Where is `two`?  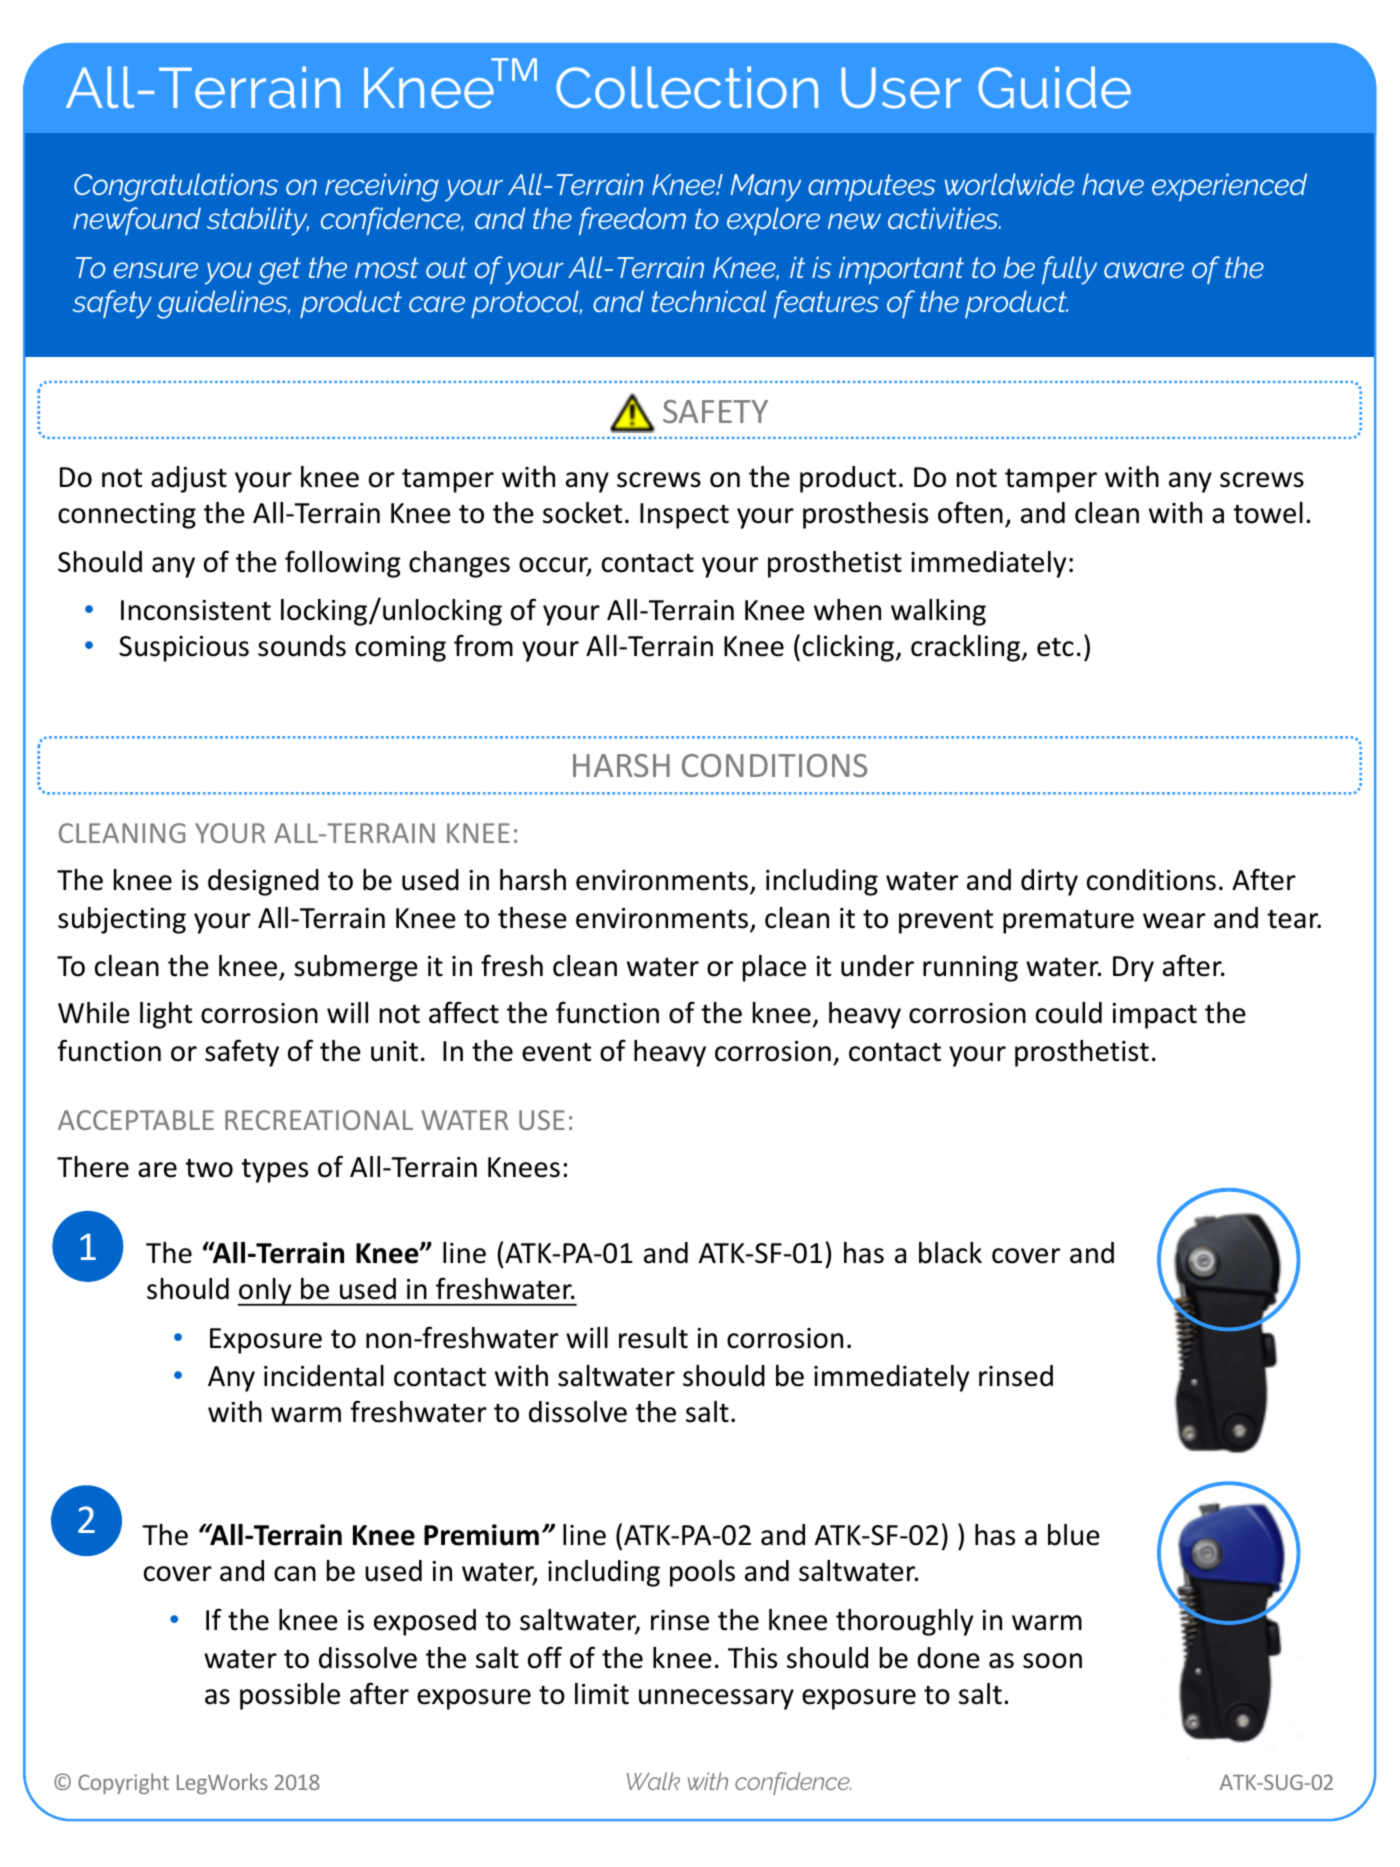
two is located at coordinates (209, 1168).
